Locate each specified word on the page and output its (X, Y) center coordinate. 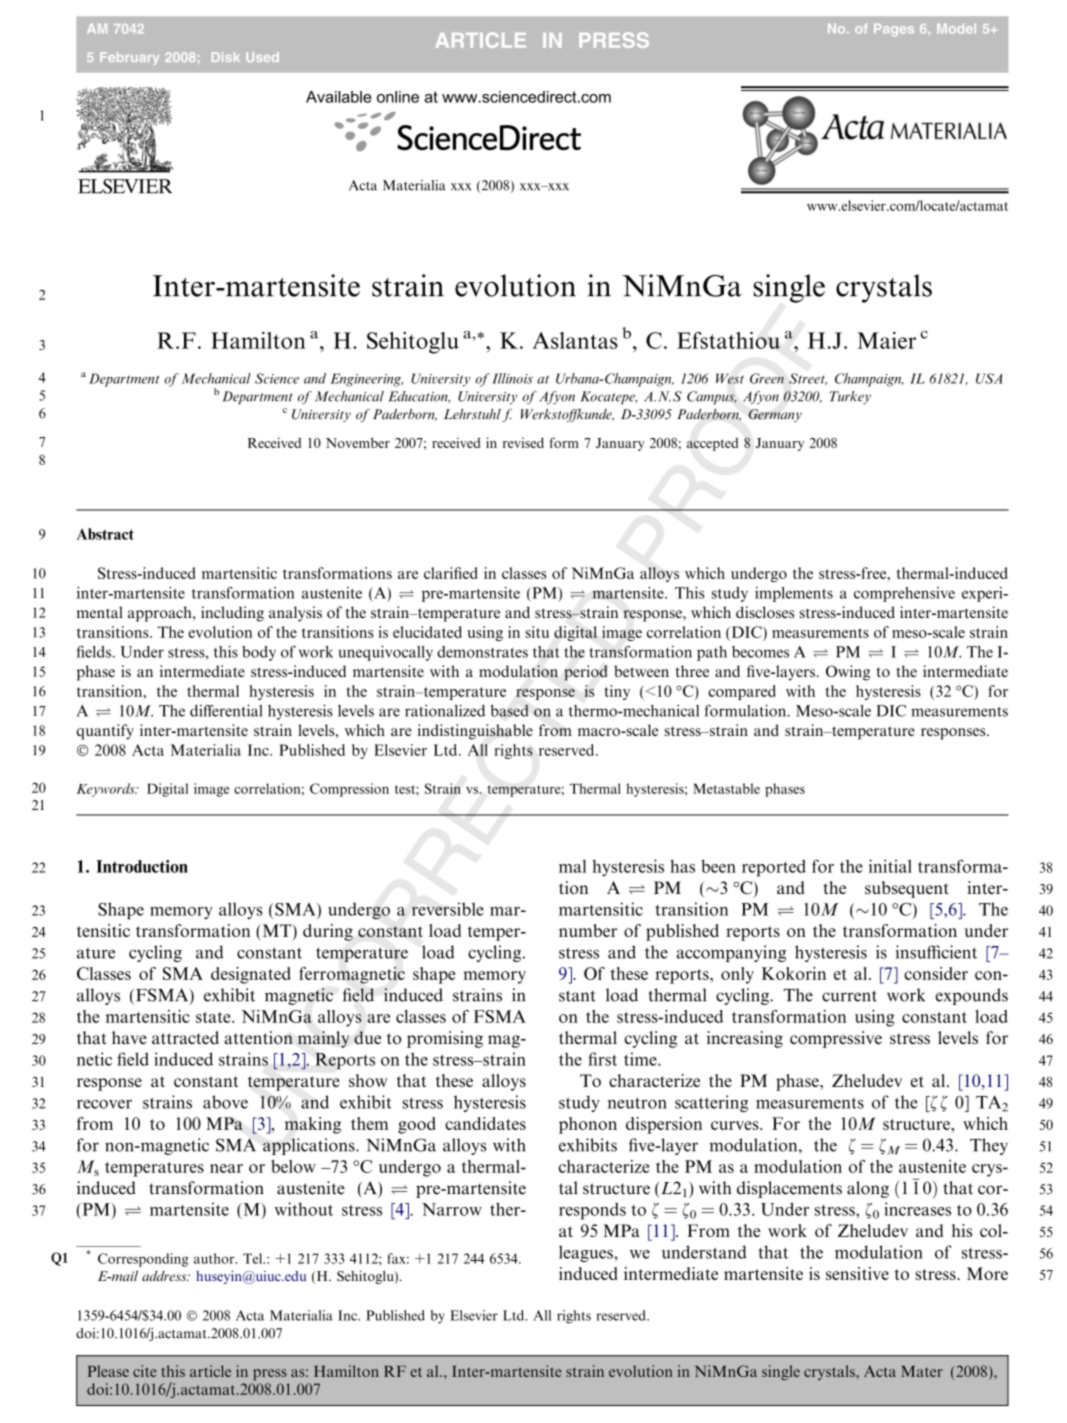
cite (145, 1371)
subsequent (907, 889)
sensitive (857, 1273)
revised (523, 442)
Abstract (105, 534)
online (398, 97)
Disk (226, 57)
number (588, 930)
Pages (894, 30)
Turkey (850, 397)
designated (251, 975)
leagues (587, 1253)
